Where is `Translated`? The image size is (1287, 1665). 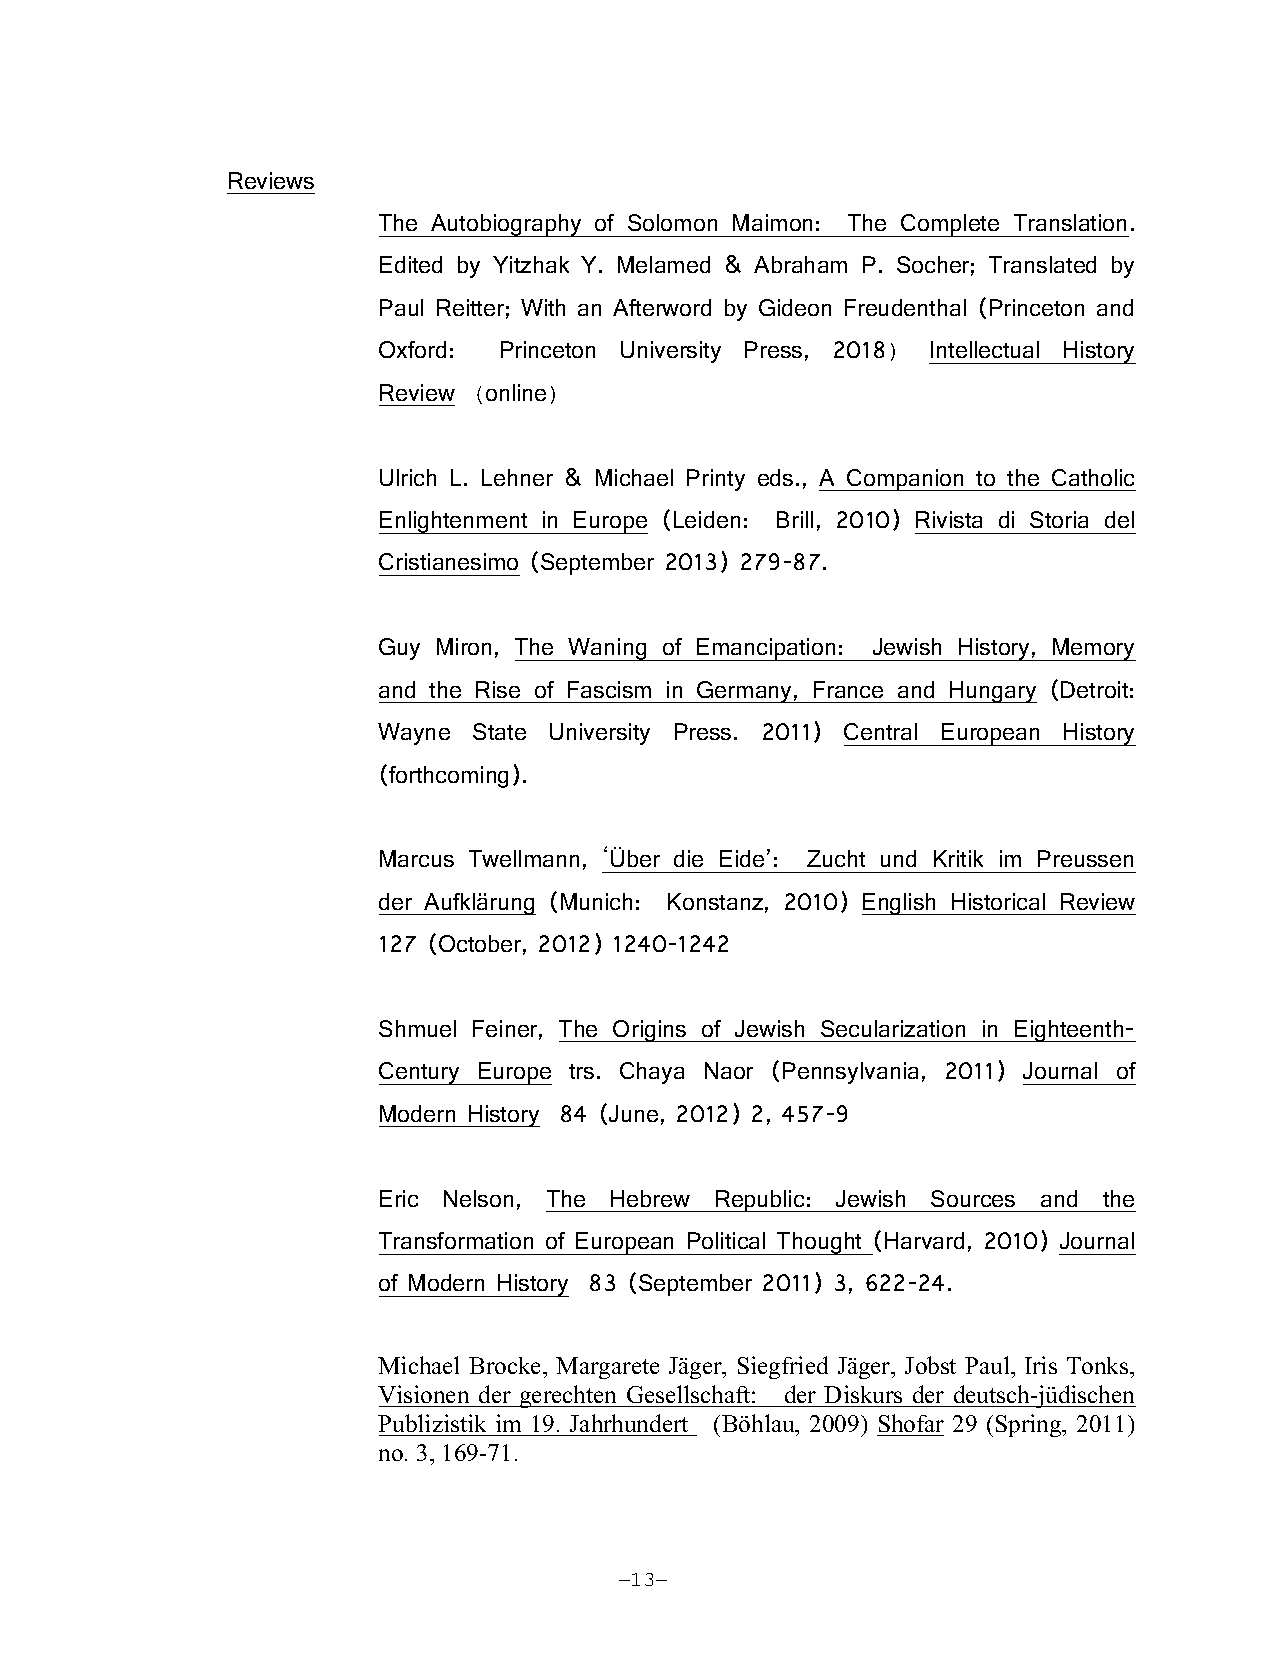
Translated is located at coordinates (1042, 264).
